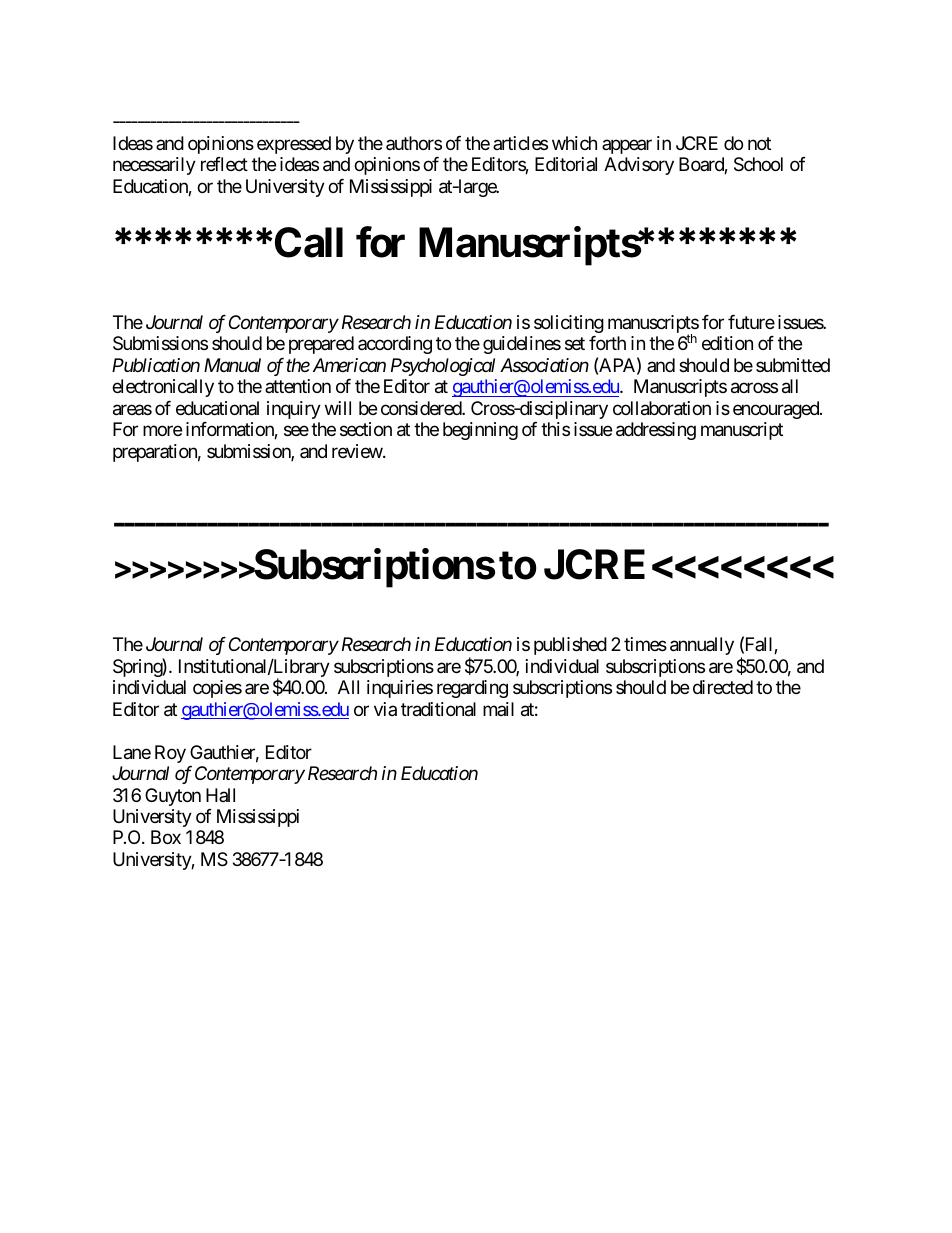  I want to click on published, so click(570, 646).
